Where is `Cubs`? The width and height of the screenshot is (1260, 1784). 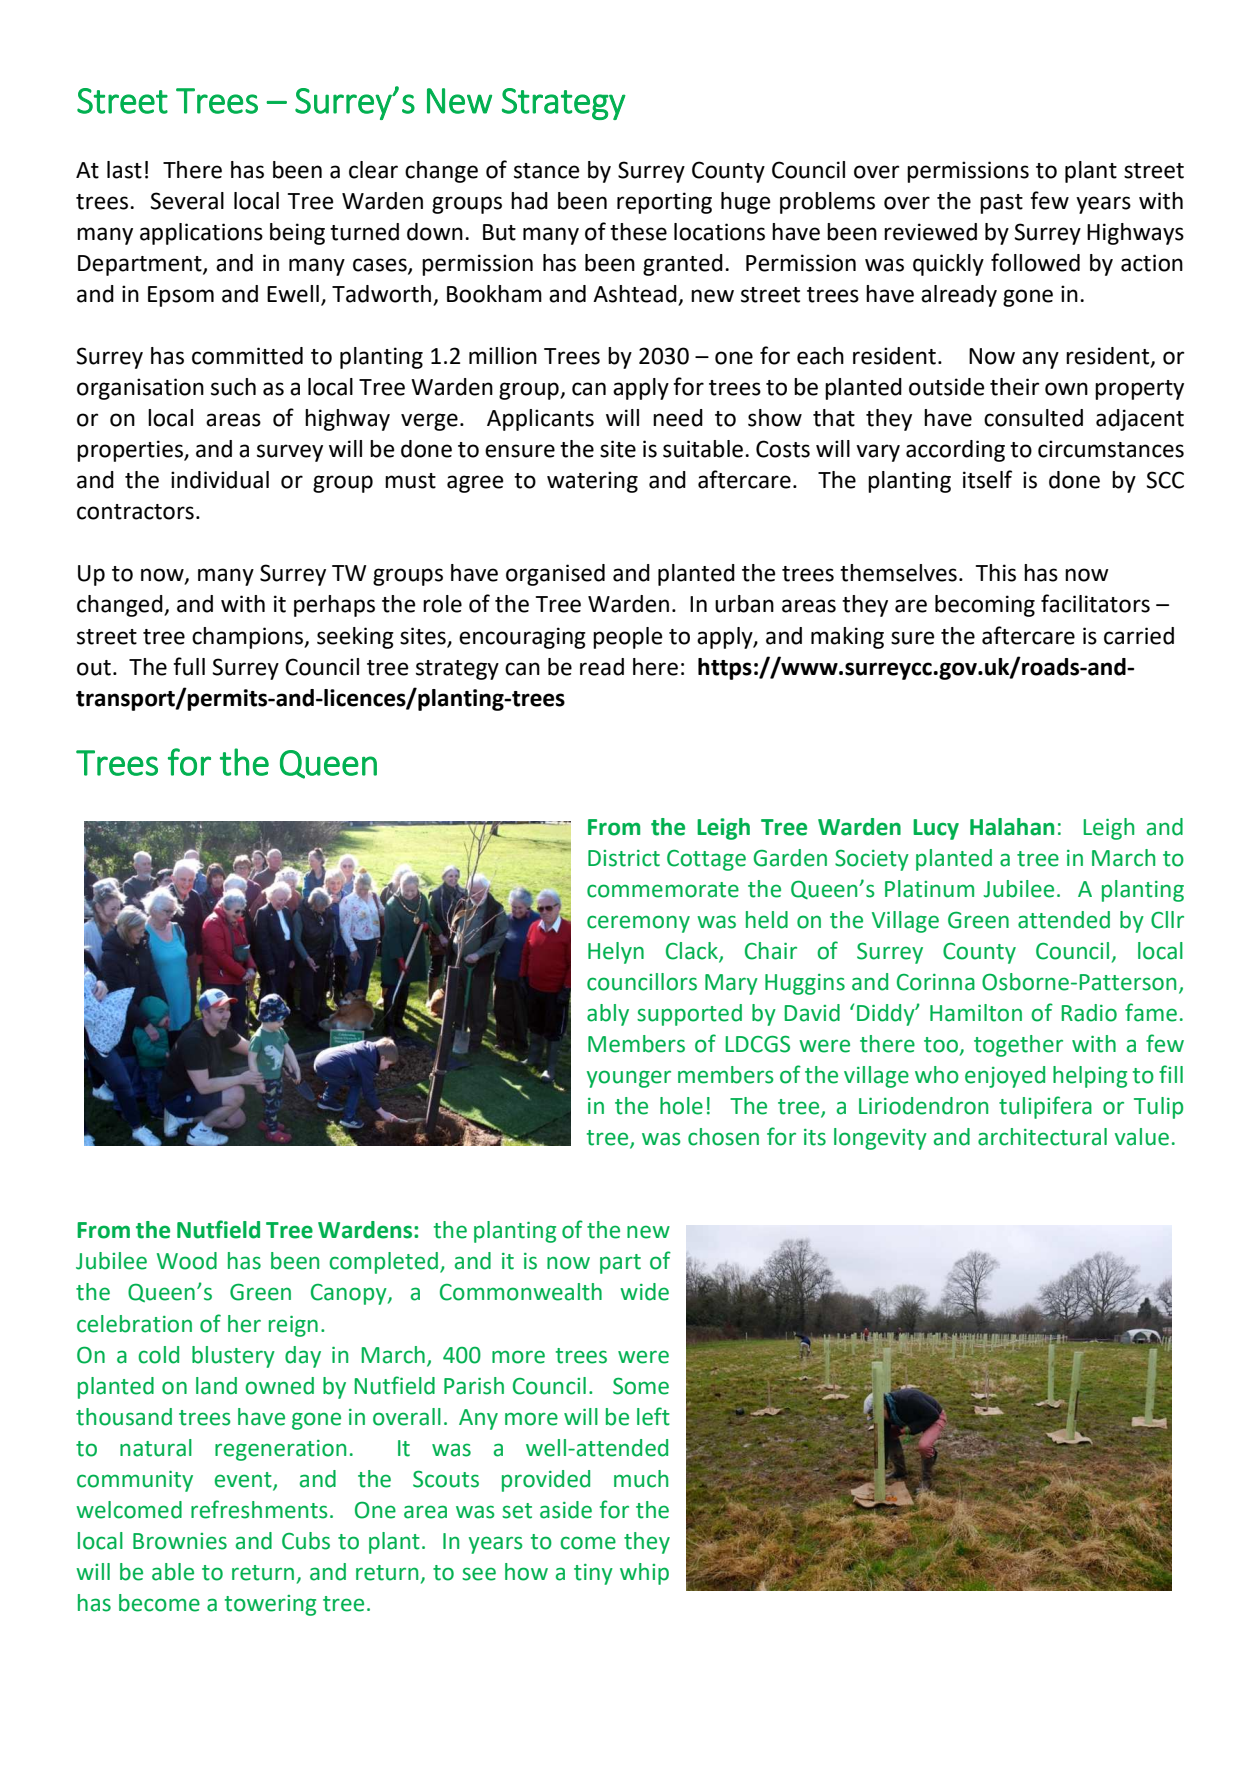
Cubs is located at coordinates (306, 1541).
